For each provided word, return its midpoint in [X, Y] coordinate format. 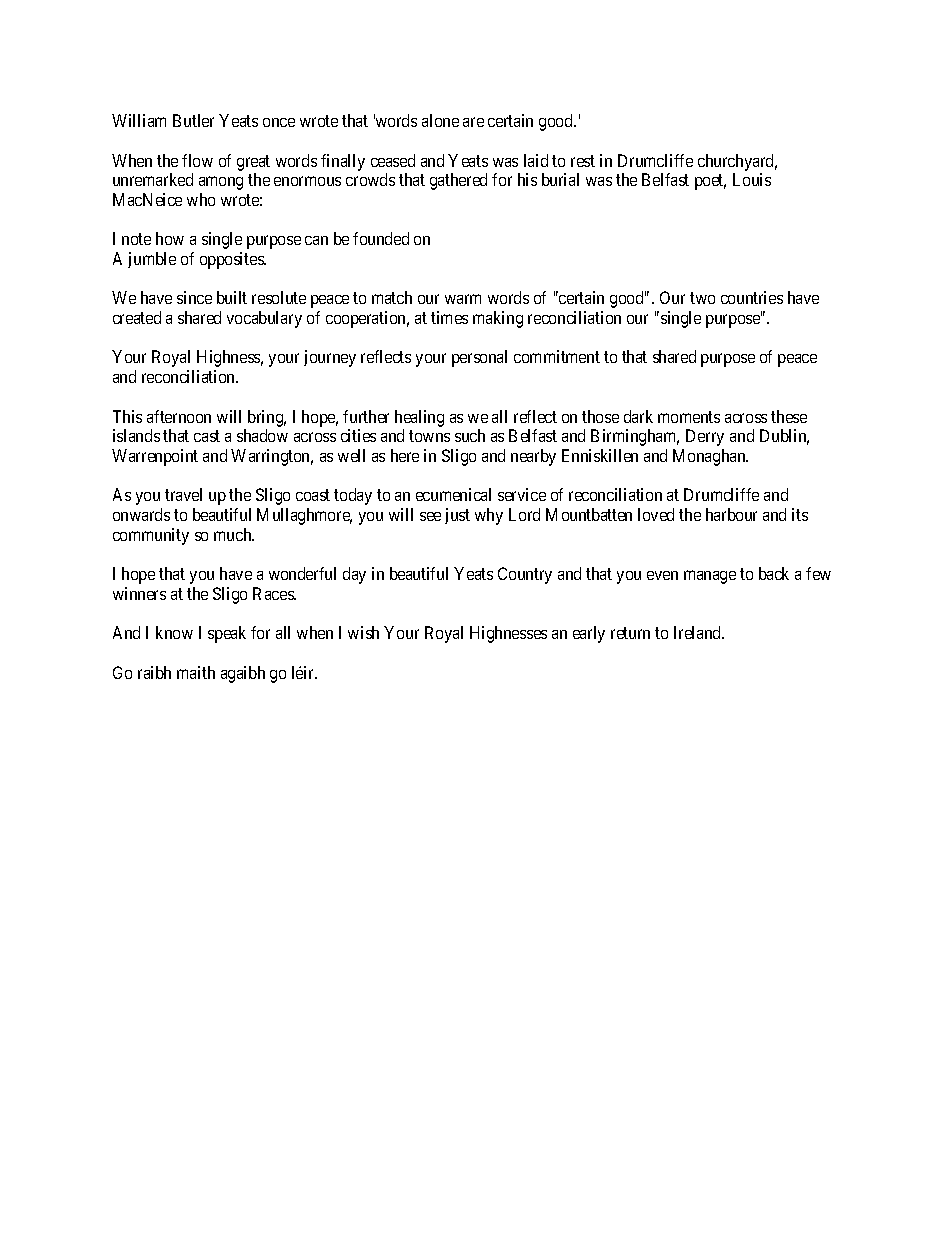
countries [752, 297]
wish [363, 632]
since [194, 297]
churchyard [737, 162]
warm [463, 299]
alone [440, 120]
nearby [533, 457]
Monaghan [710, 457]
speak [227, 634]
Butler [193, 120]
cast [207, 436]
